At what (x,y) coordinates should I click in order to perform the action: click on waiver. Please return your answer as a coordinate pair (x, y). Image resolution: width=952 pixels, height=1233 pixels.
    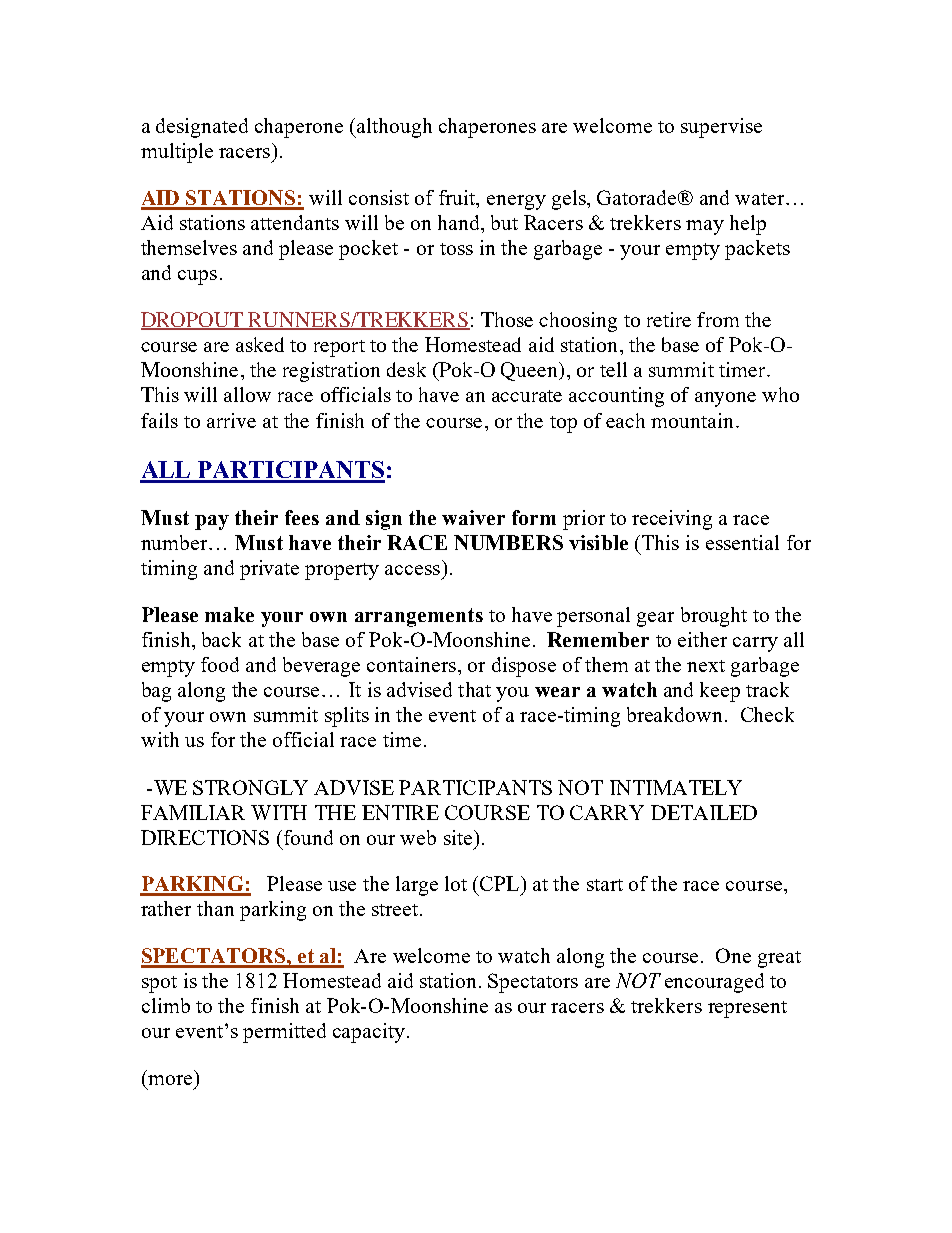
    Looking at the image, I should click on (473, 517).
